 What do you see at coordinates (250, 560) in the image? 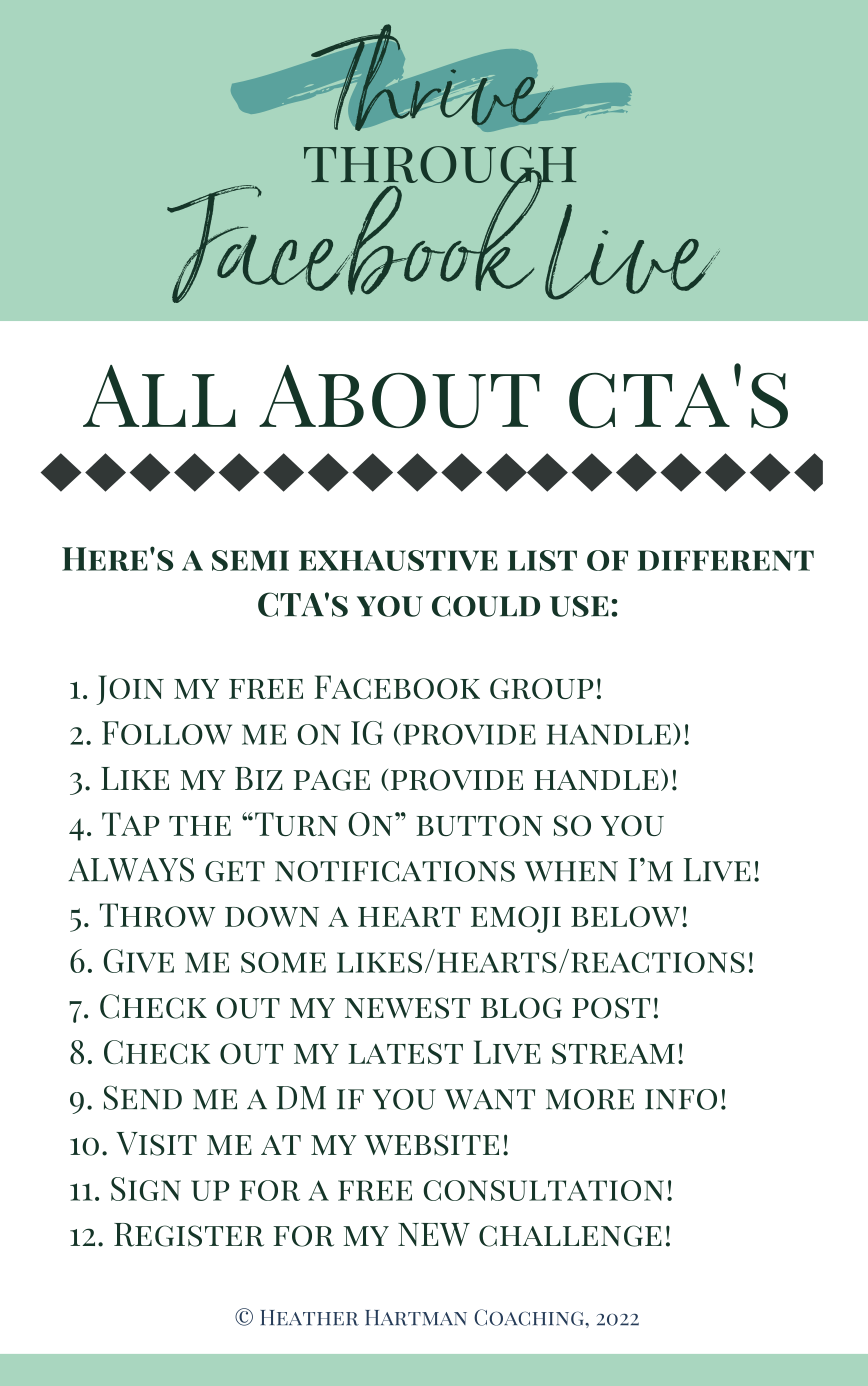
I see `semi` at bounding box center [250, 560].
